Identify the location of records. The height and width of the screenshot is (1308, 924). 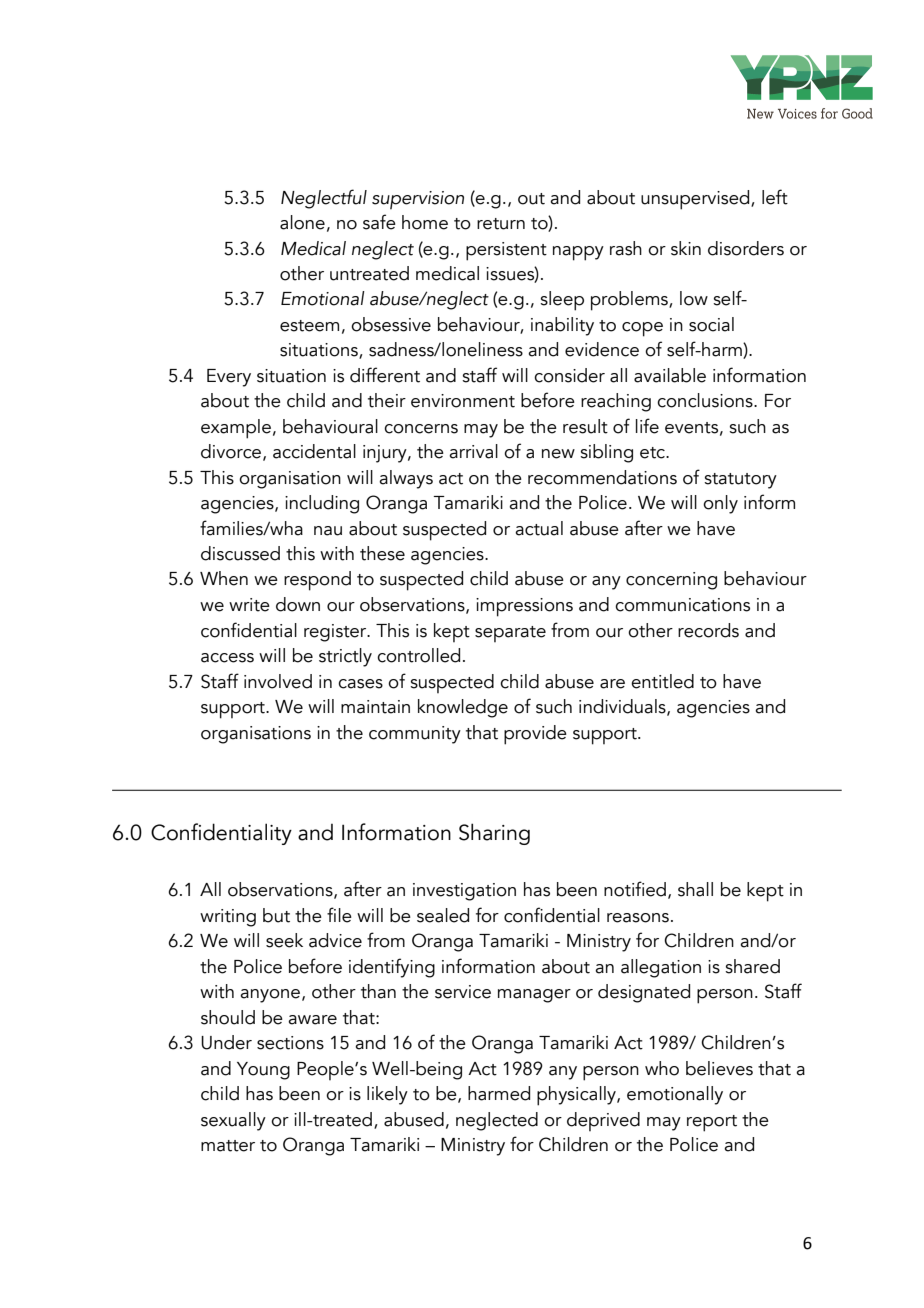
(708, 630).
